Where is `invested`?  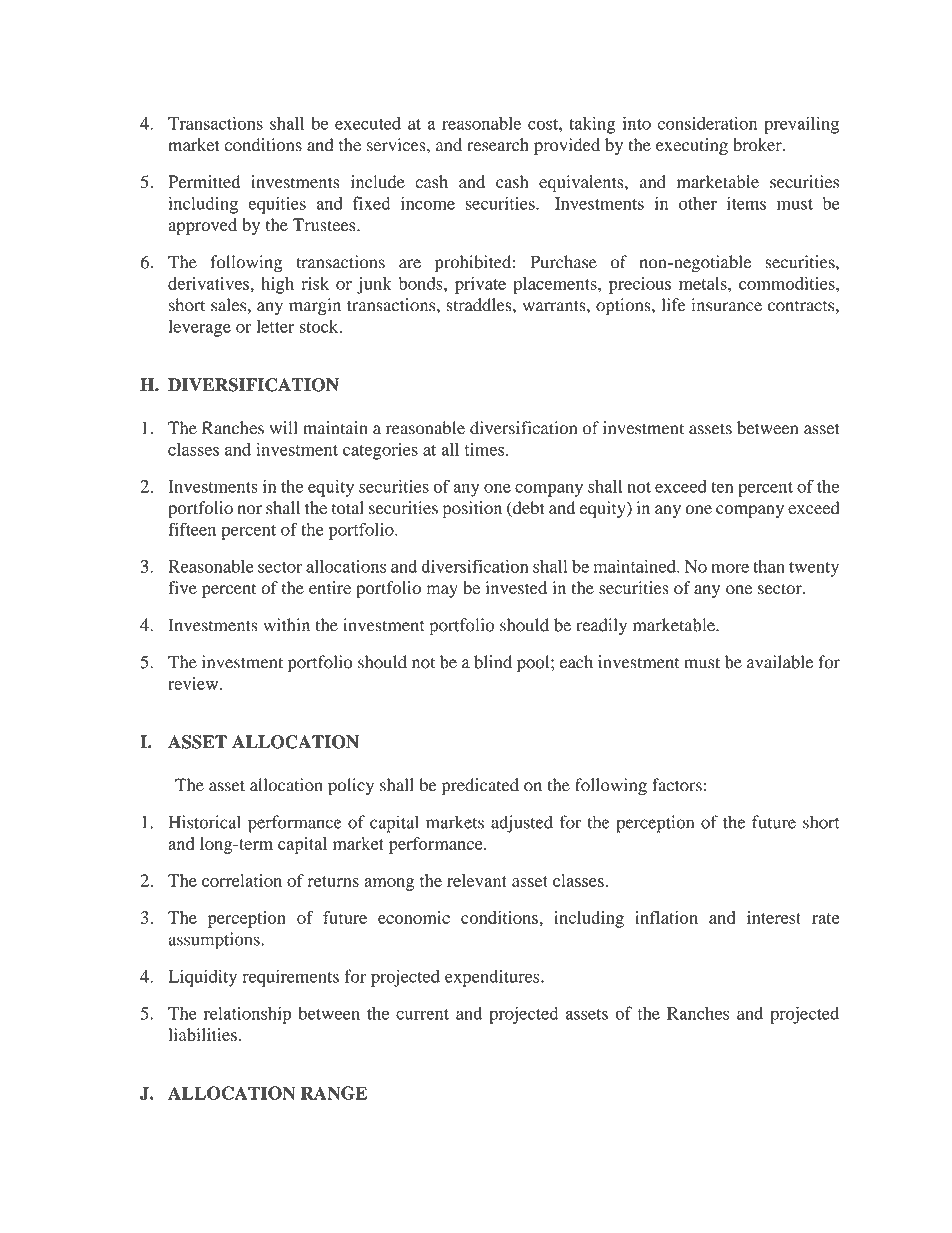
invested is located at coordinates (516, 588).
